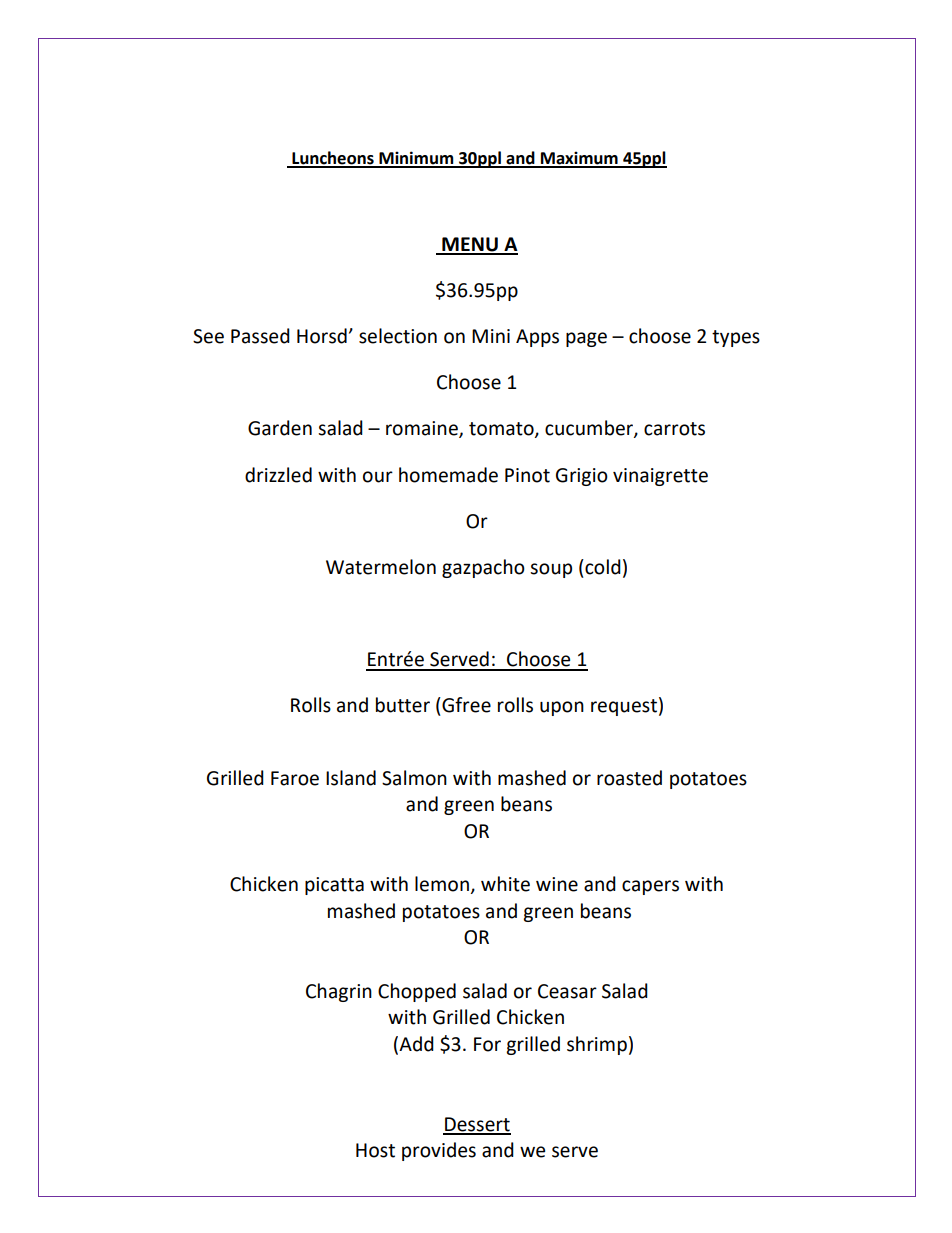  What do you see at coordinates (260, 336) in the page?
I see `Passed` at bounding box center [260, 336].
